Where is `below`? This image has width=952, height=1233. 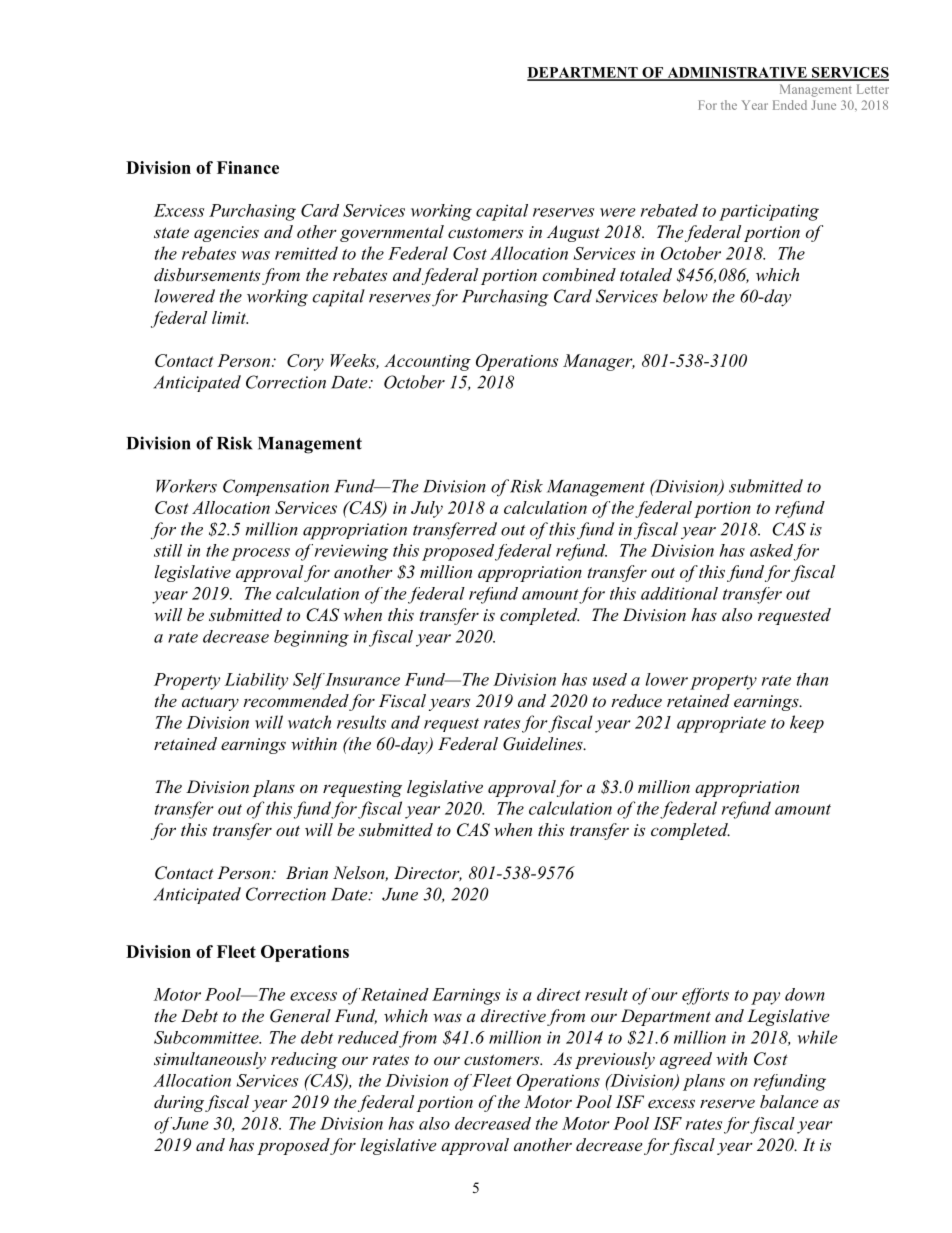
below is located at coordinates (685, 296).
